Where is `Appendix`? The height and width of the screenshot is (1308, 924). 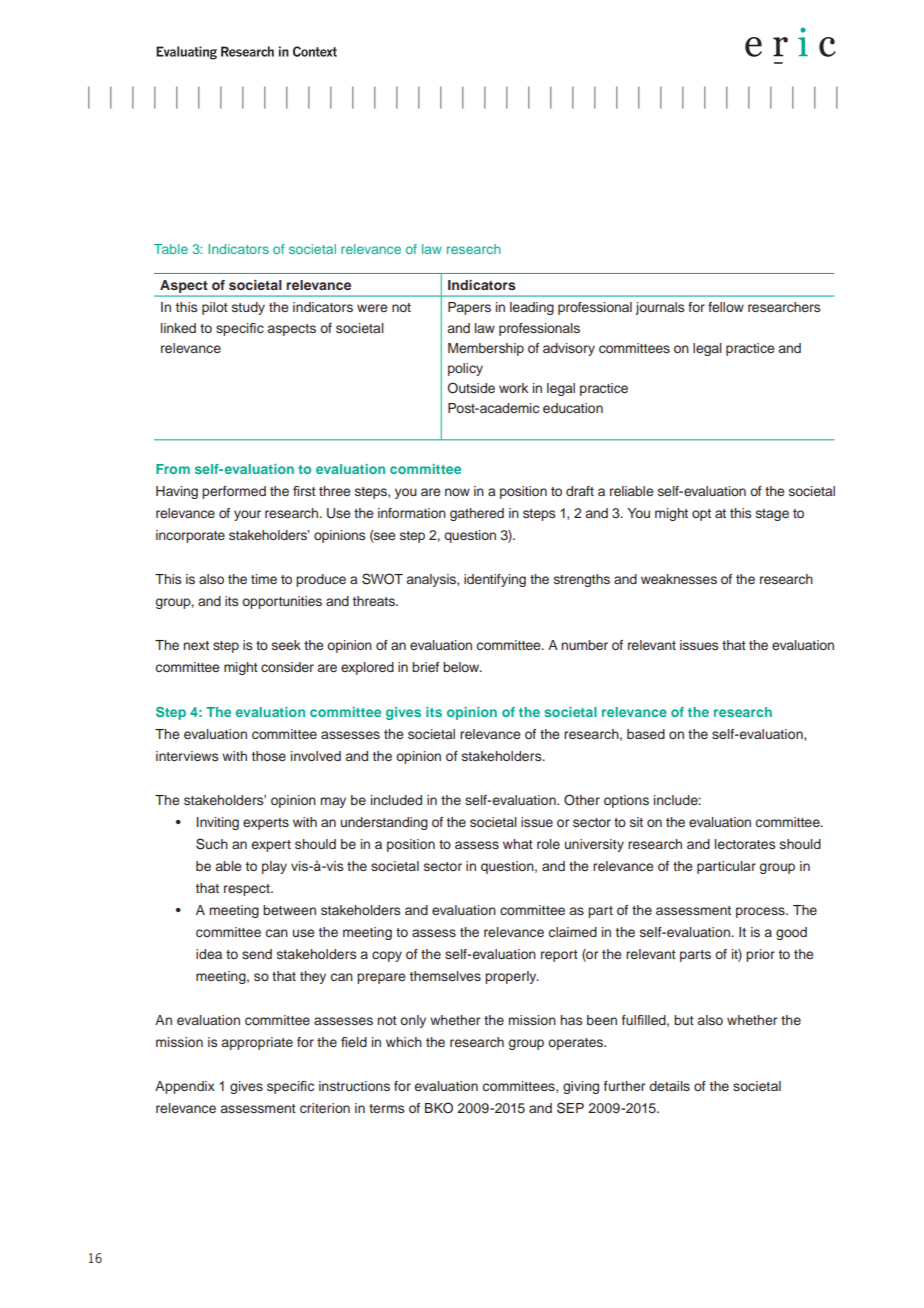
Appendix is located at coordinates (185, 1087).
